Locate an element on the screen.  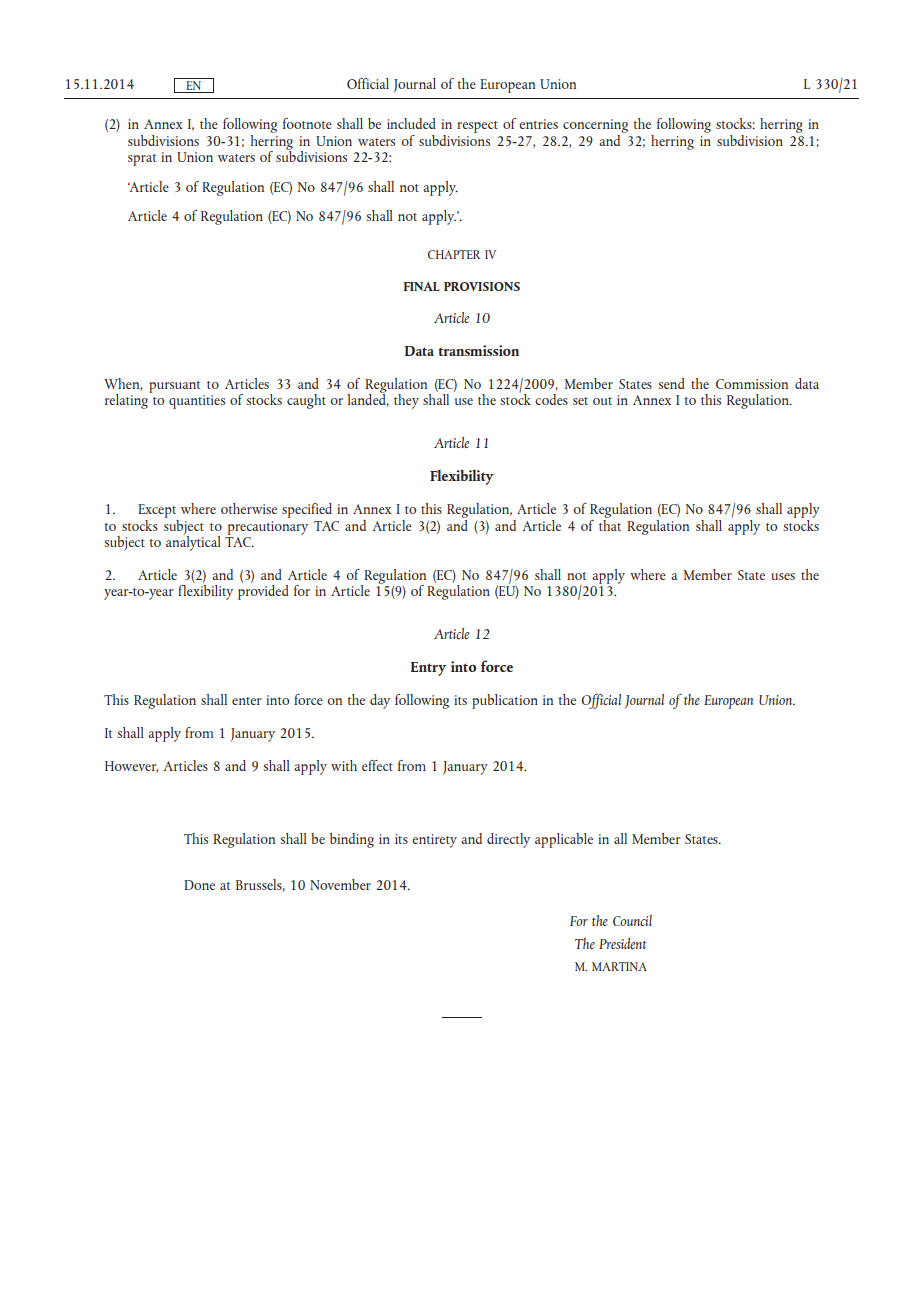
pursuant is located at coordinates (174, 387).
